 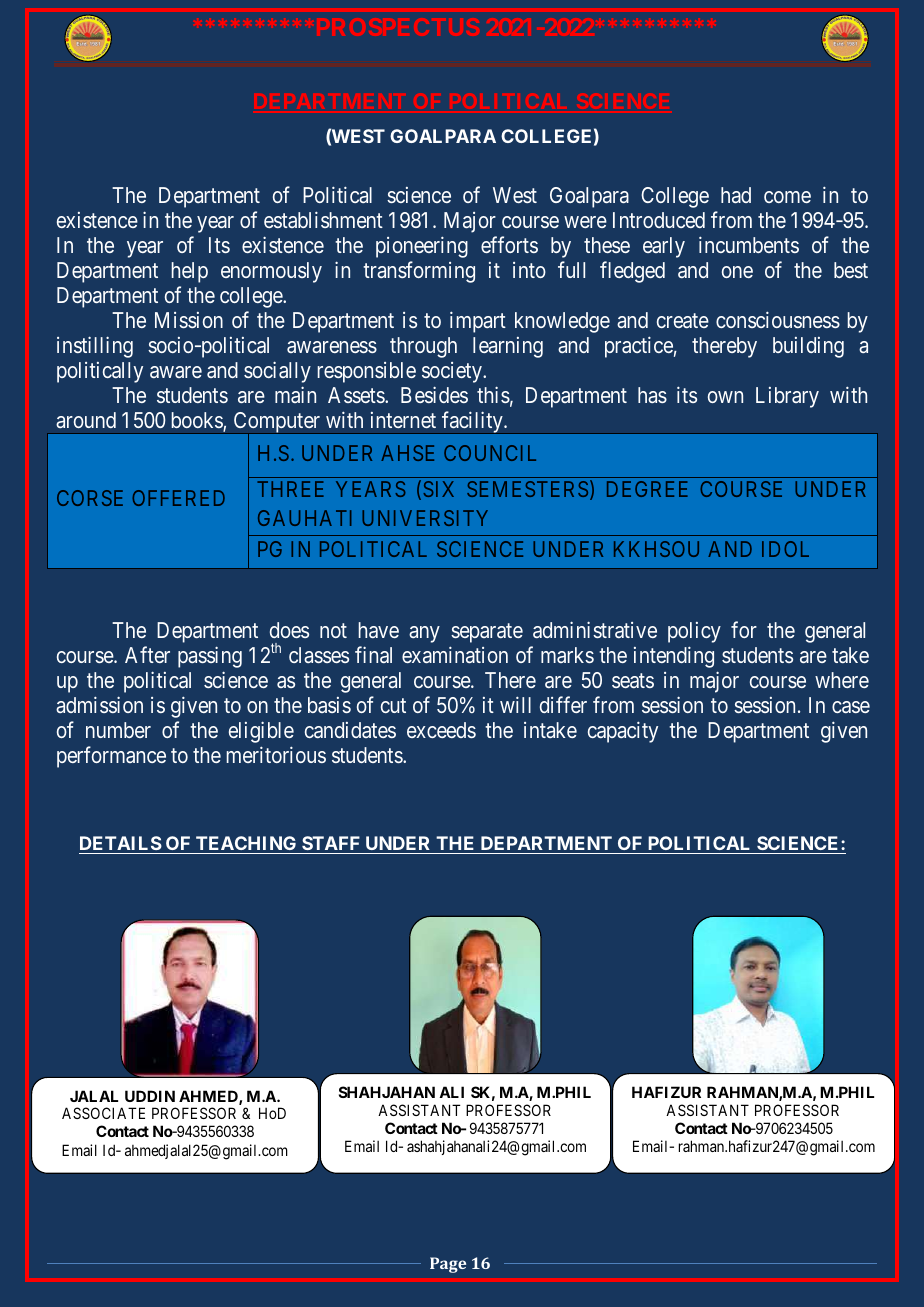 I want to click on Library, so click(x=787, y=397).
